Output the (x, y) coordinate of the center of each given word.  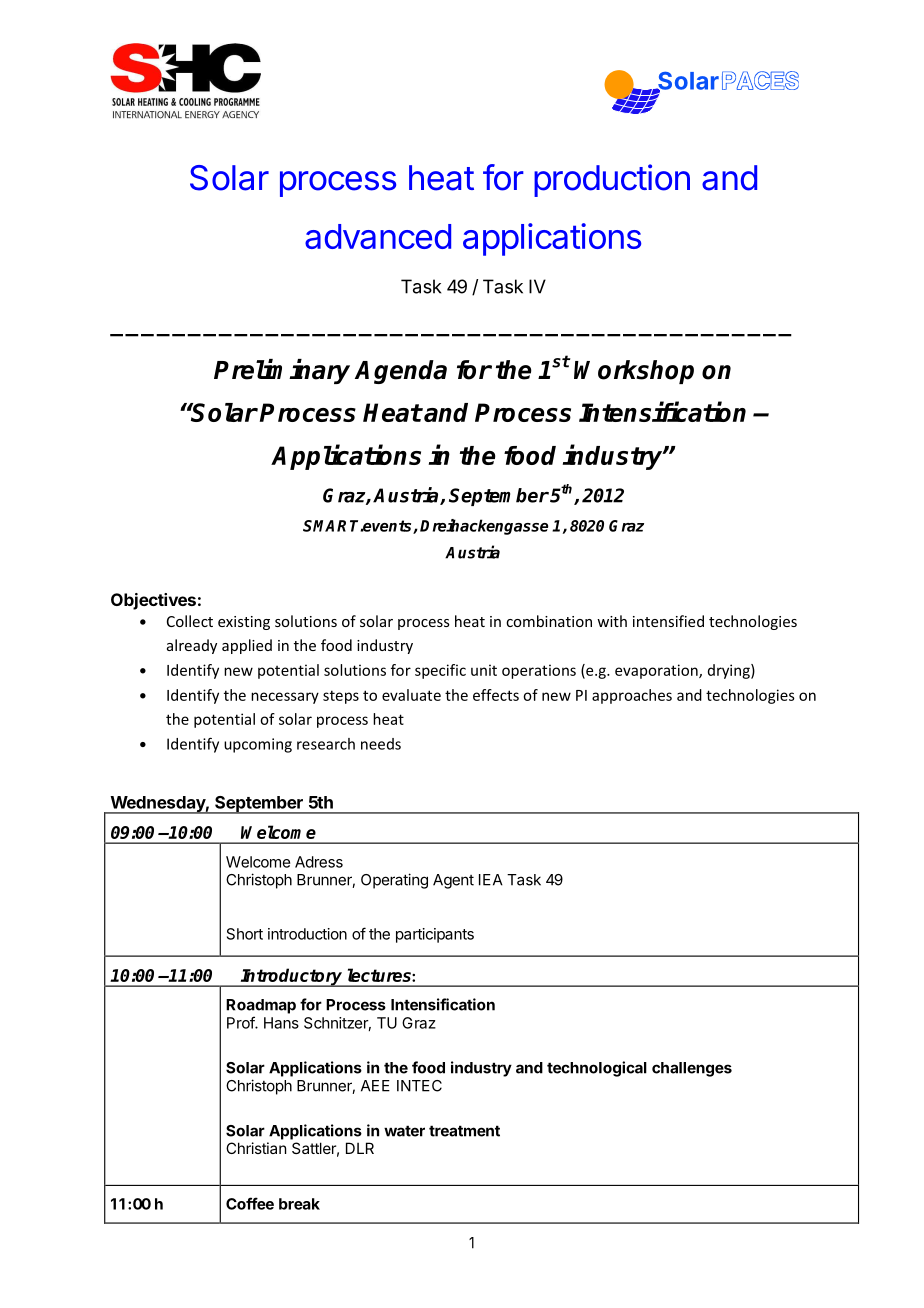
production (612, 180)
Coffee (250, 1203)
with (612, 621)
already (192, 646)
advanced (378, 236)
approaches (632, 696)
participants (435, 935)
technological (597, 1069)
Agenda (401, 372)
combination (549, 621)
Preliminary (282, 371)
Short (245, 934)
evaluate (411, 695)
